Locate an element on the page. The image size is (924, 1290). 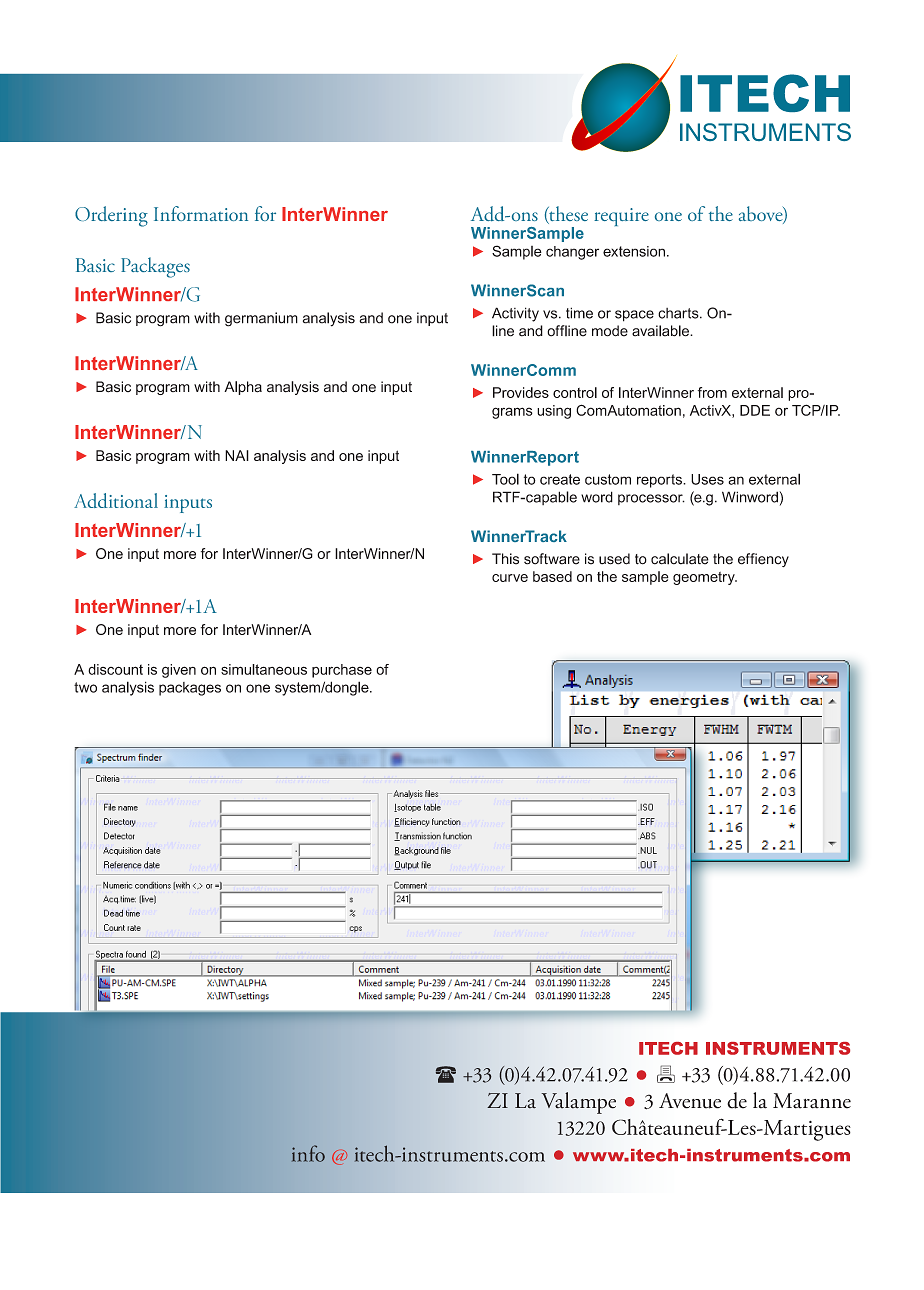
Ordering is located at coordinates (111, 216).
